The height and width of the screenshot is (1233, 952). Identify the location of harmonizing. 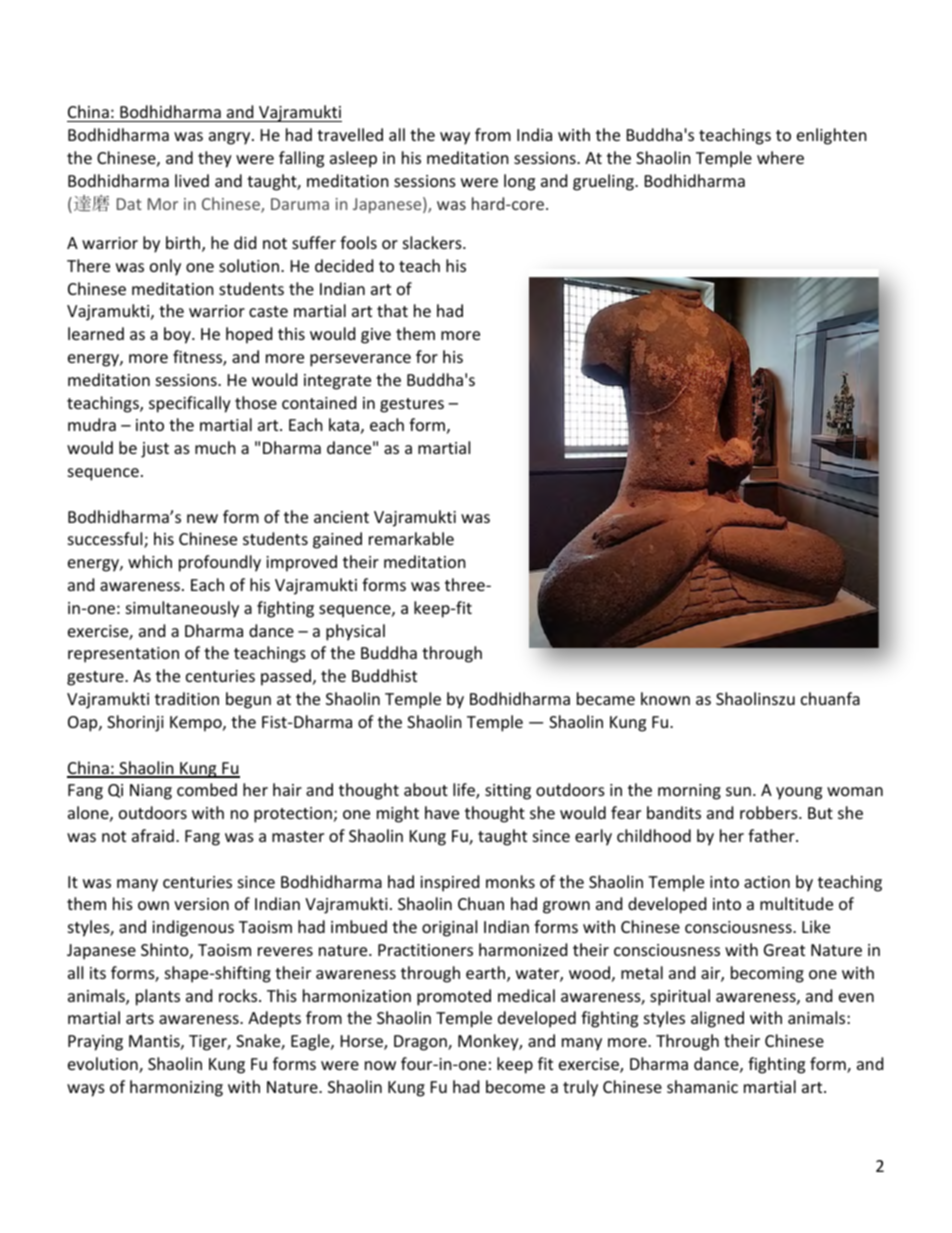
(176, 1088).
